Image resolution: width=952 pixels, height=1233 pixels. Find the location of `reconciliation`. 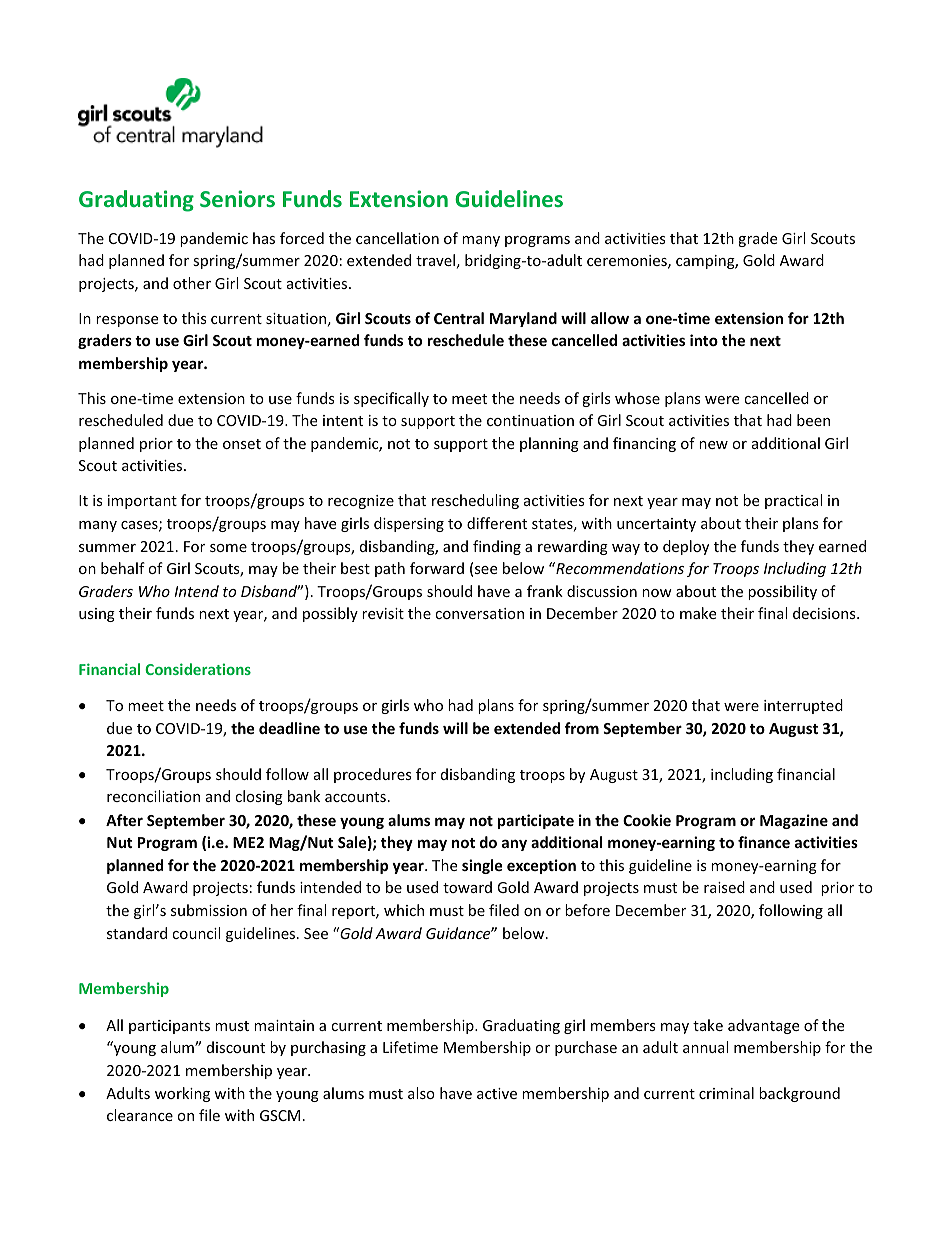

reconciliation is located at coordinates (153, 796).
